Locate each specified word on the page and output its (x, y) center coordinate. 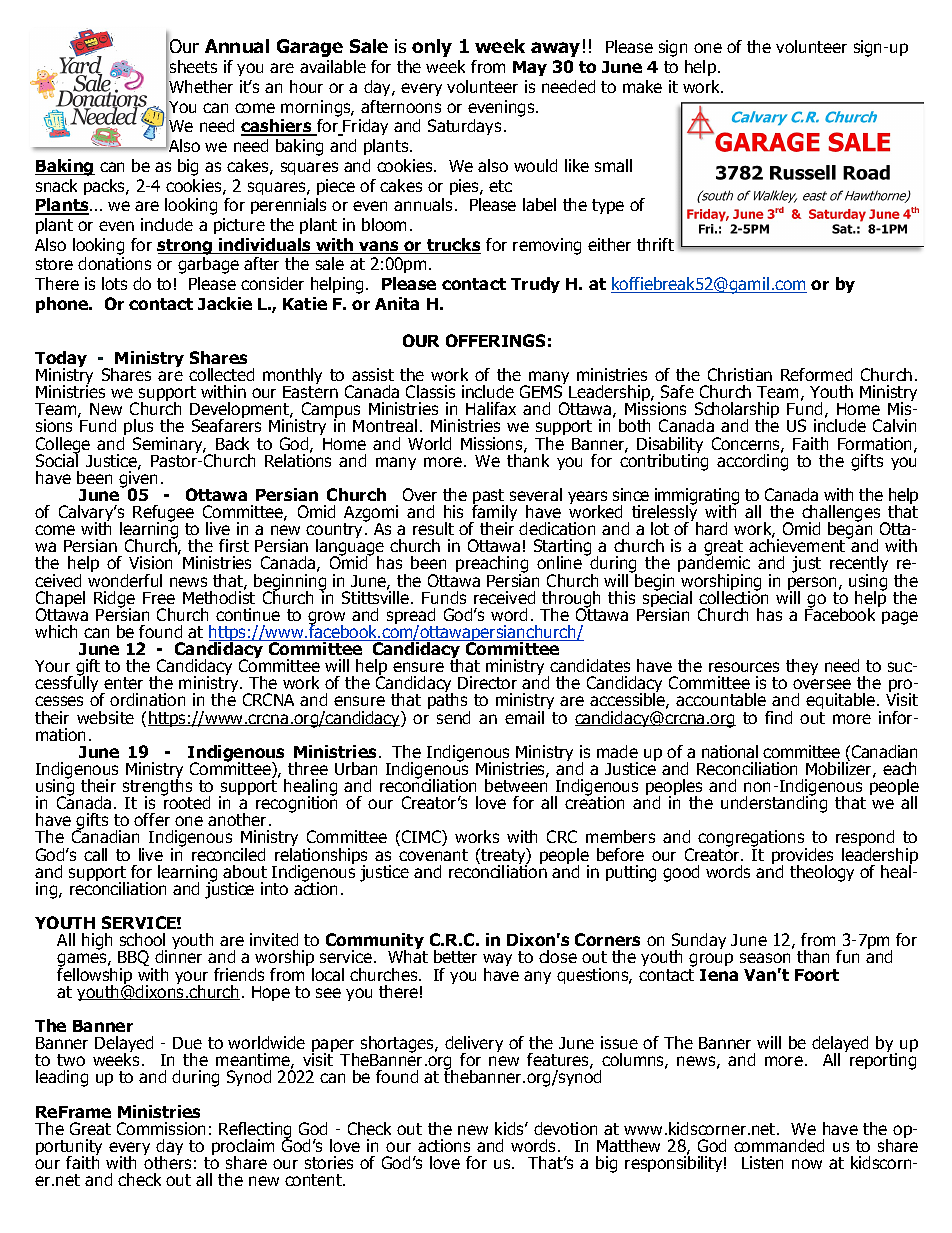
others (167, 1161)
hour (306, 86)
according (752, 461)
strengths (157, 788)
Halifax (491, 408)
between (516, 784)
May (530, 68)
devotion (565, 1128)
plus (138, 429)
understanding (774, 803)
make (642, 86)
